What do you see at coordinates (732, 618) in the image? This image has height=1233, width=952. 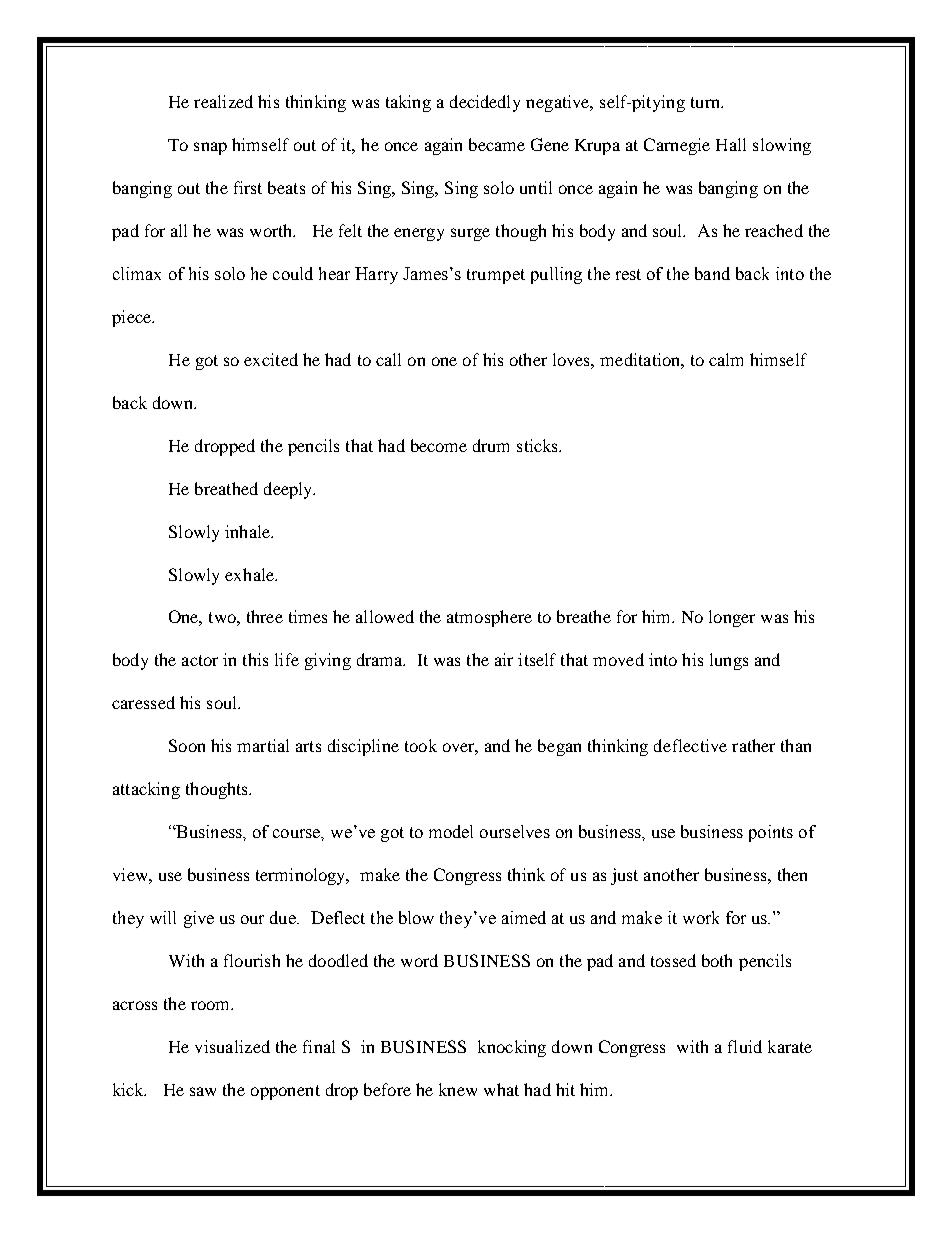 I see `longer` at bounding box center [732, 618].
